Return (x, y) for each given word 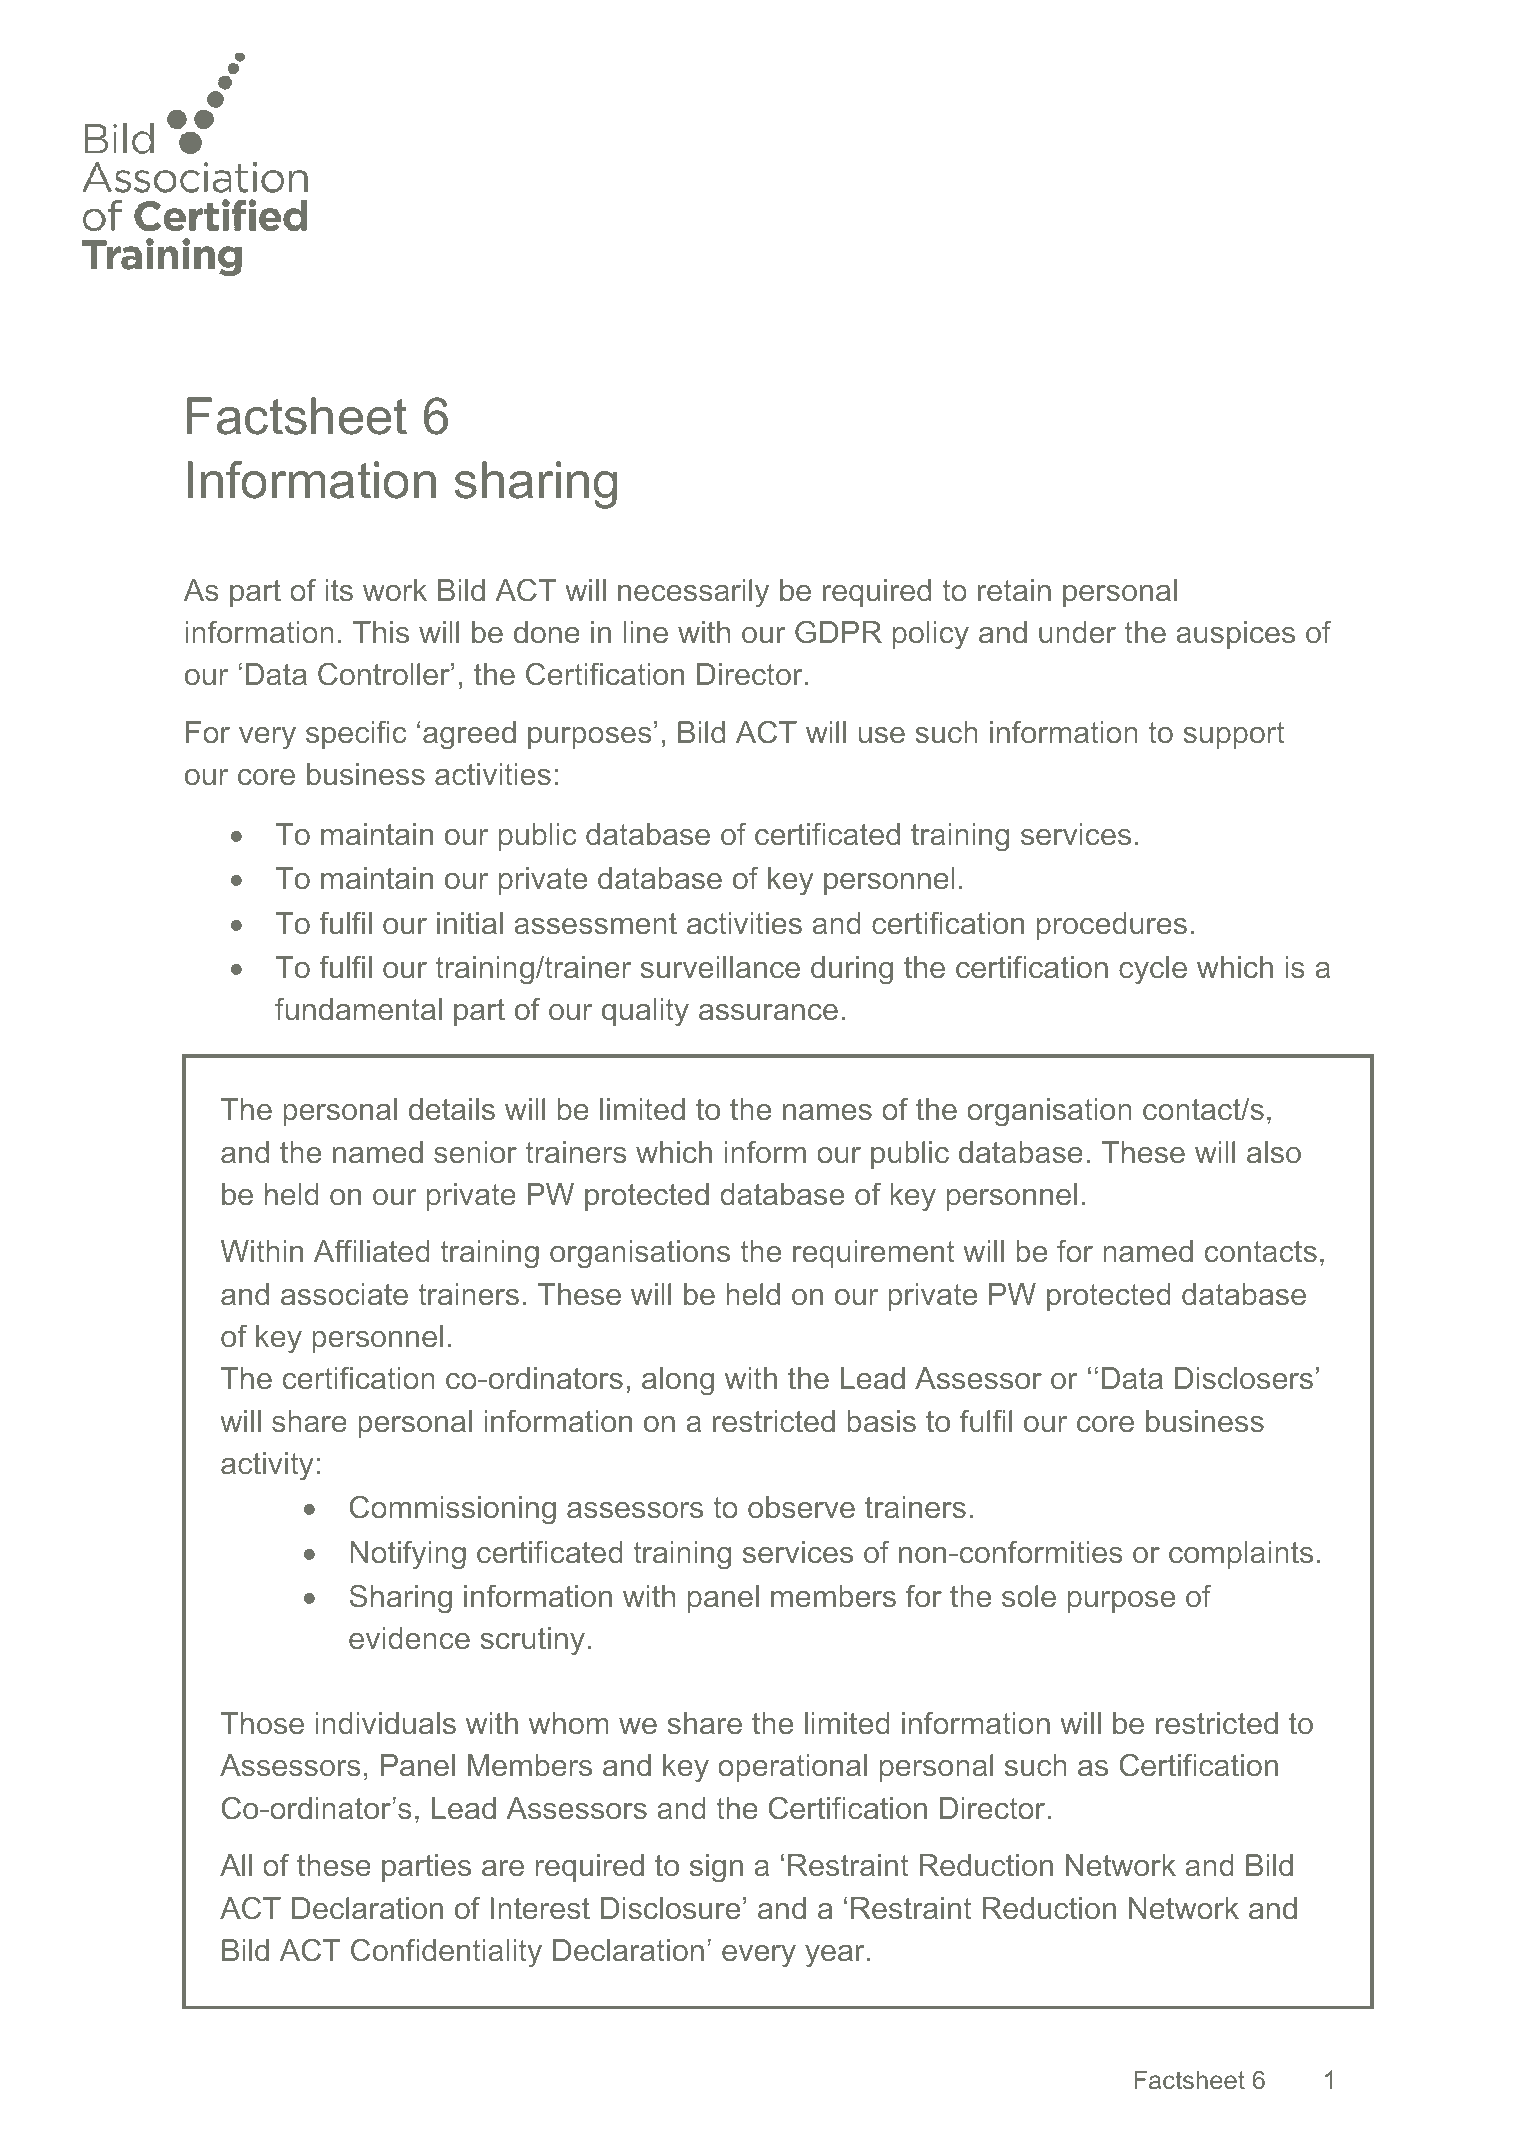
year (834, 1956)
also (1274, 1152)
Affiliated (371, 1251)
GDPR (838, 632)
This (381, 632)
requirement (874, 1254)
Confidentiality (446, 1953)
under (1077, 632)
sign (716, 1868)
